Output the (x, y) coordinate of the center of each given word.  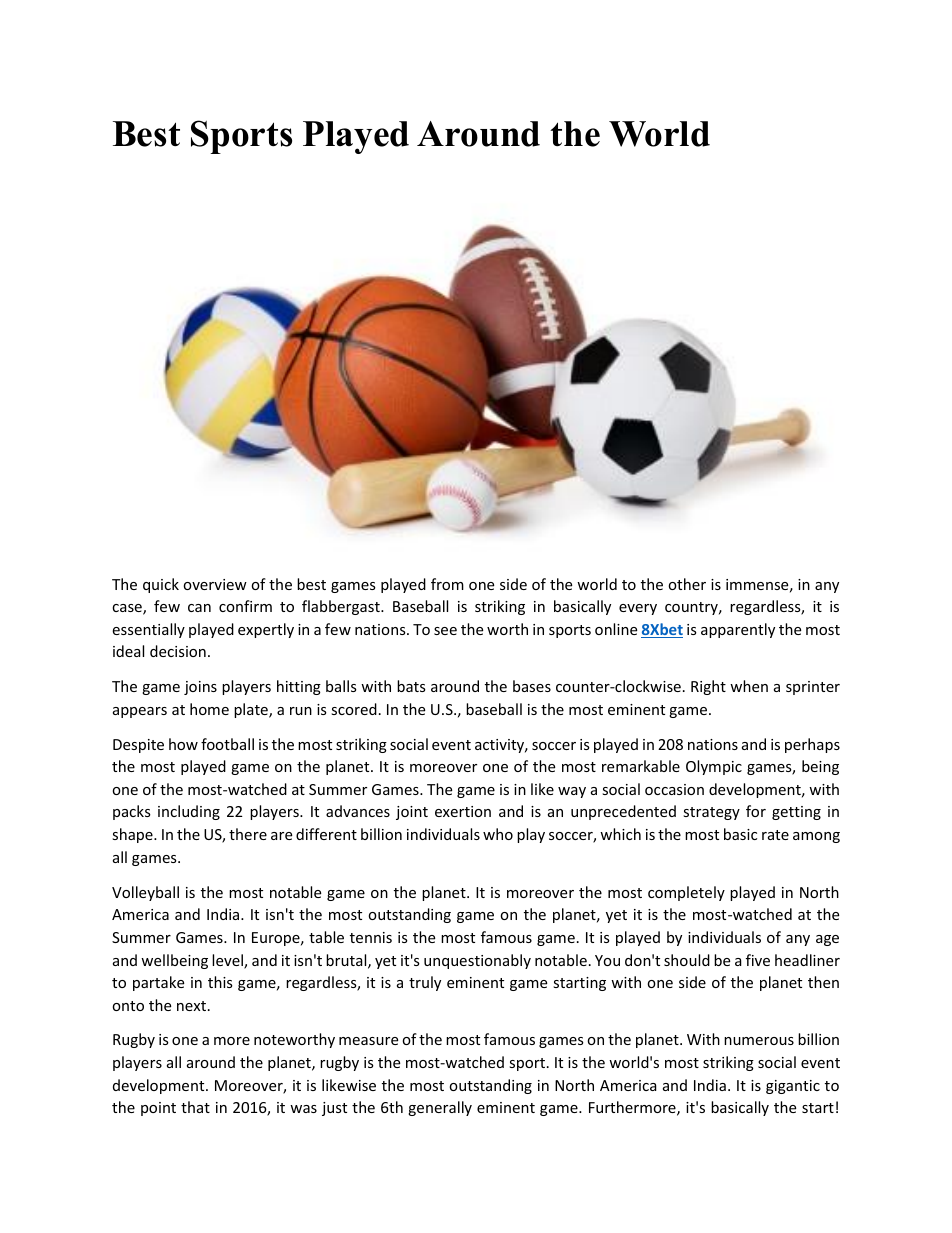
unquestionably (477, 961)
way (572, 792)
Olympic (714, 767)
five (758, 960)
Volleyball (145, 893)
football (227, 744)
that (195, 1107)
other (687, 584)
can (199, 608)
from (447, 584)
